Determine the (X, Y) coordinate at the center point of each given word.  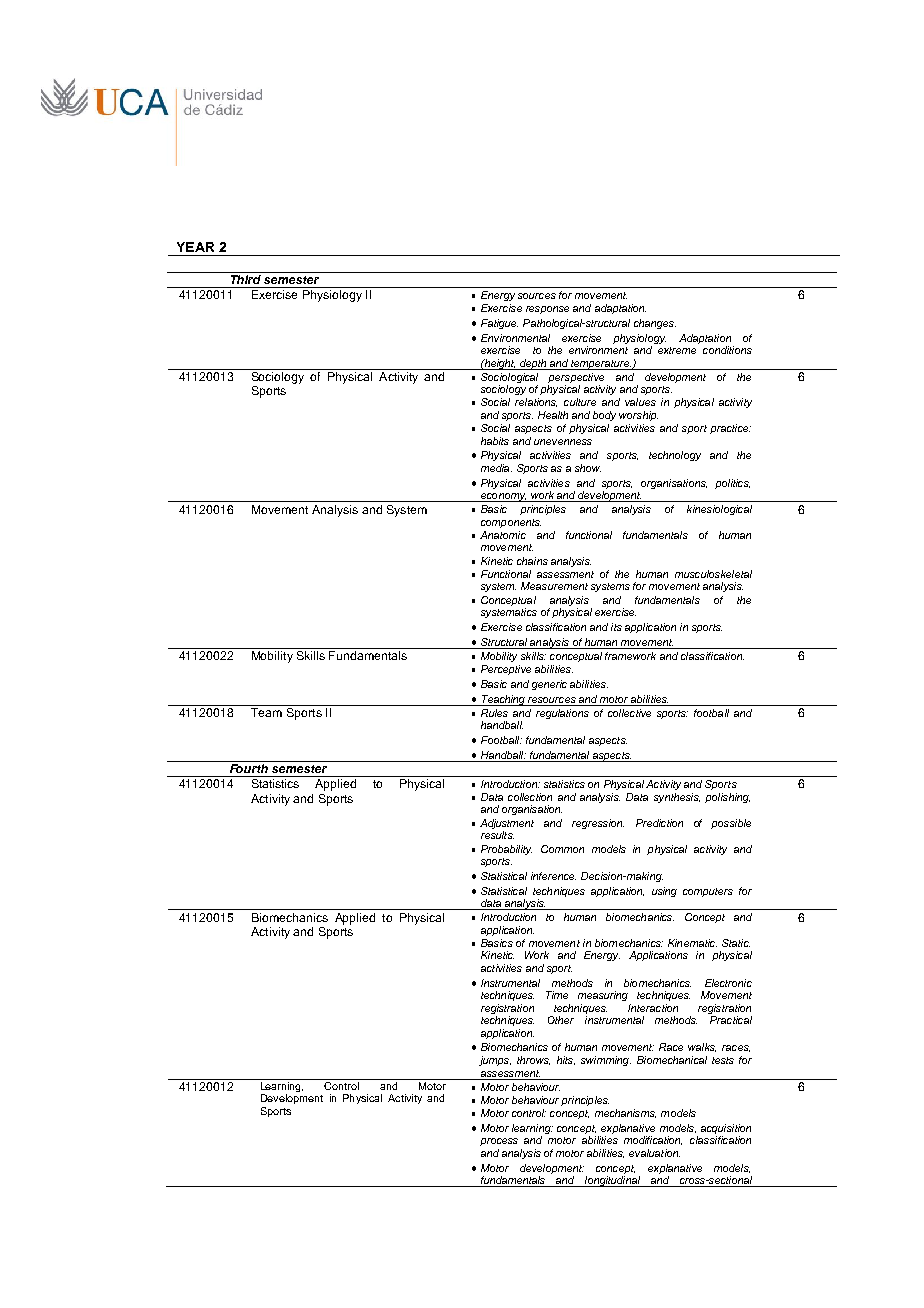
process (499, 1142)
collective (629, 713)
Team (266, 712)
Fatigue (499, 324)
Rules (494, 713)
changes (655, 324)
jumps (495, 1061)
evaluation (654, 1153)
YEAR (195, 247)
